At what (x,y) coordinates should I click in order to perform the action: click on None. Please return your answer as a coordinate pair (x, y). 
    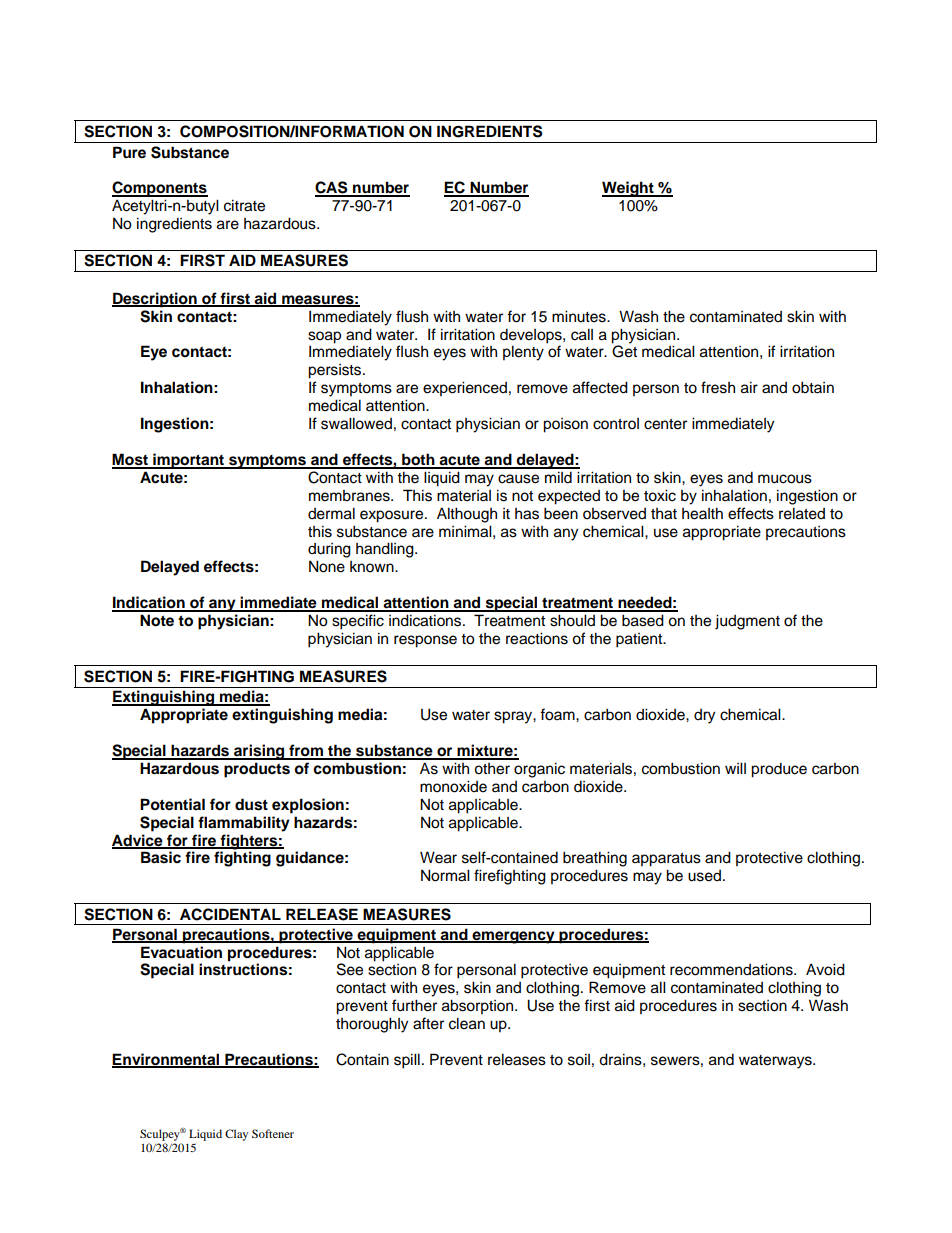
    Looking at the image, I should click on (327, 566).
